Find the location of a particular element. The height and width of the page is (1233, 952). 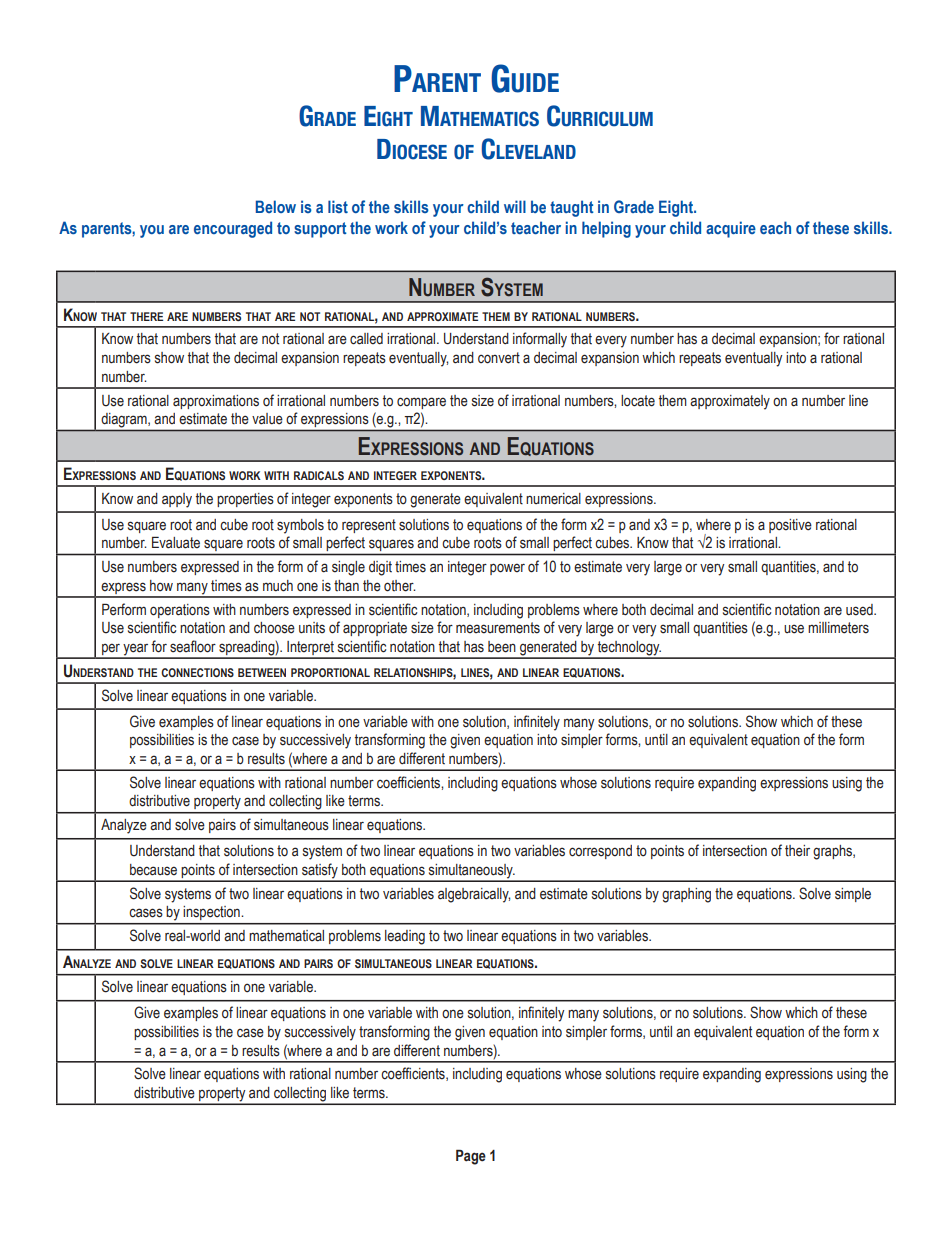

Page is located at coordinates (471, 1157).
